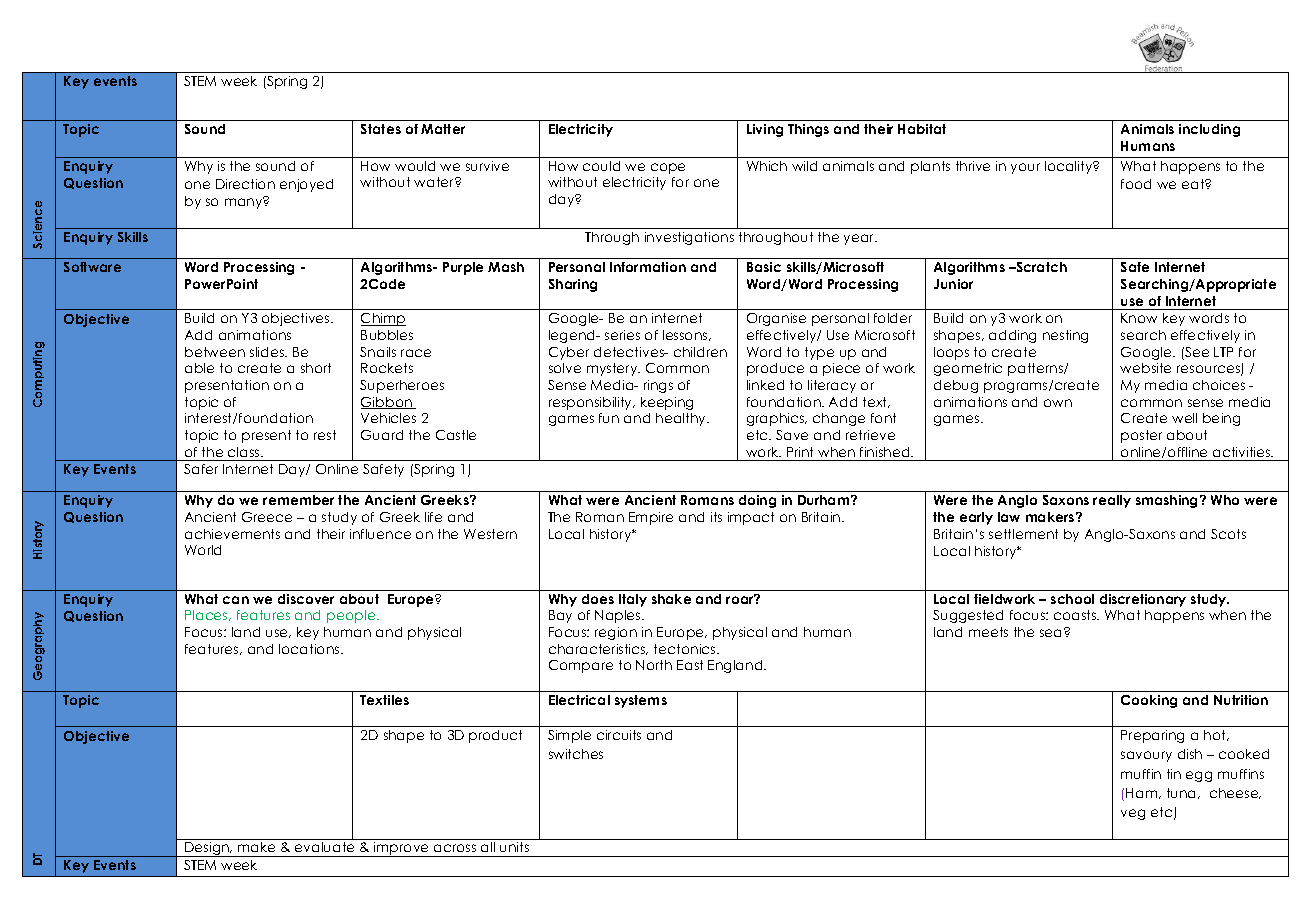  What do you see at coordinates (402, 849) in the image?
I see `improve` at bounding box center [402, 849].
